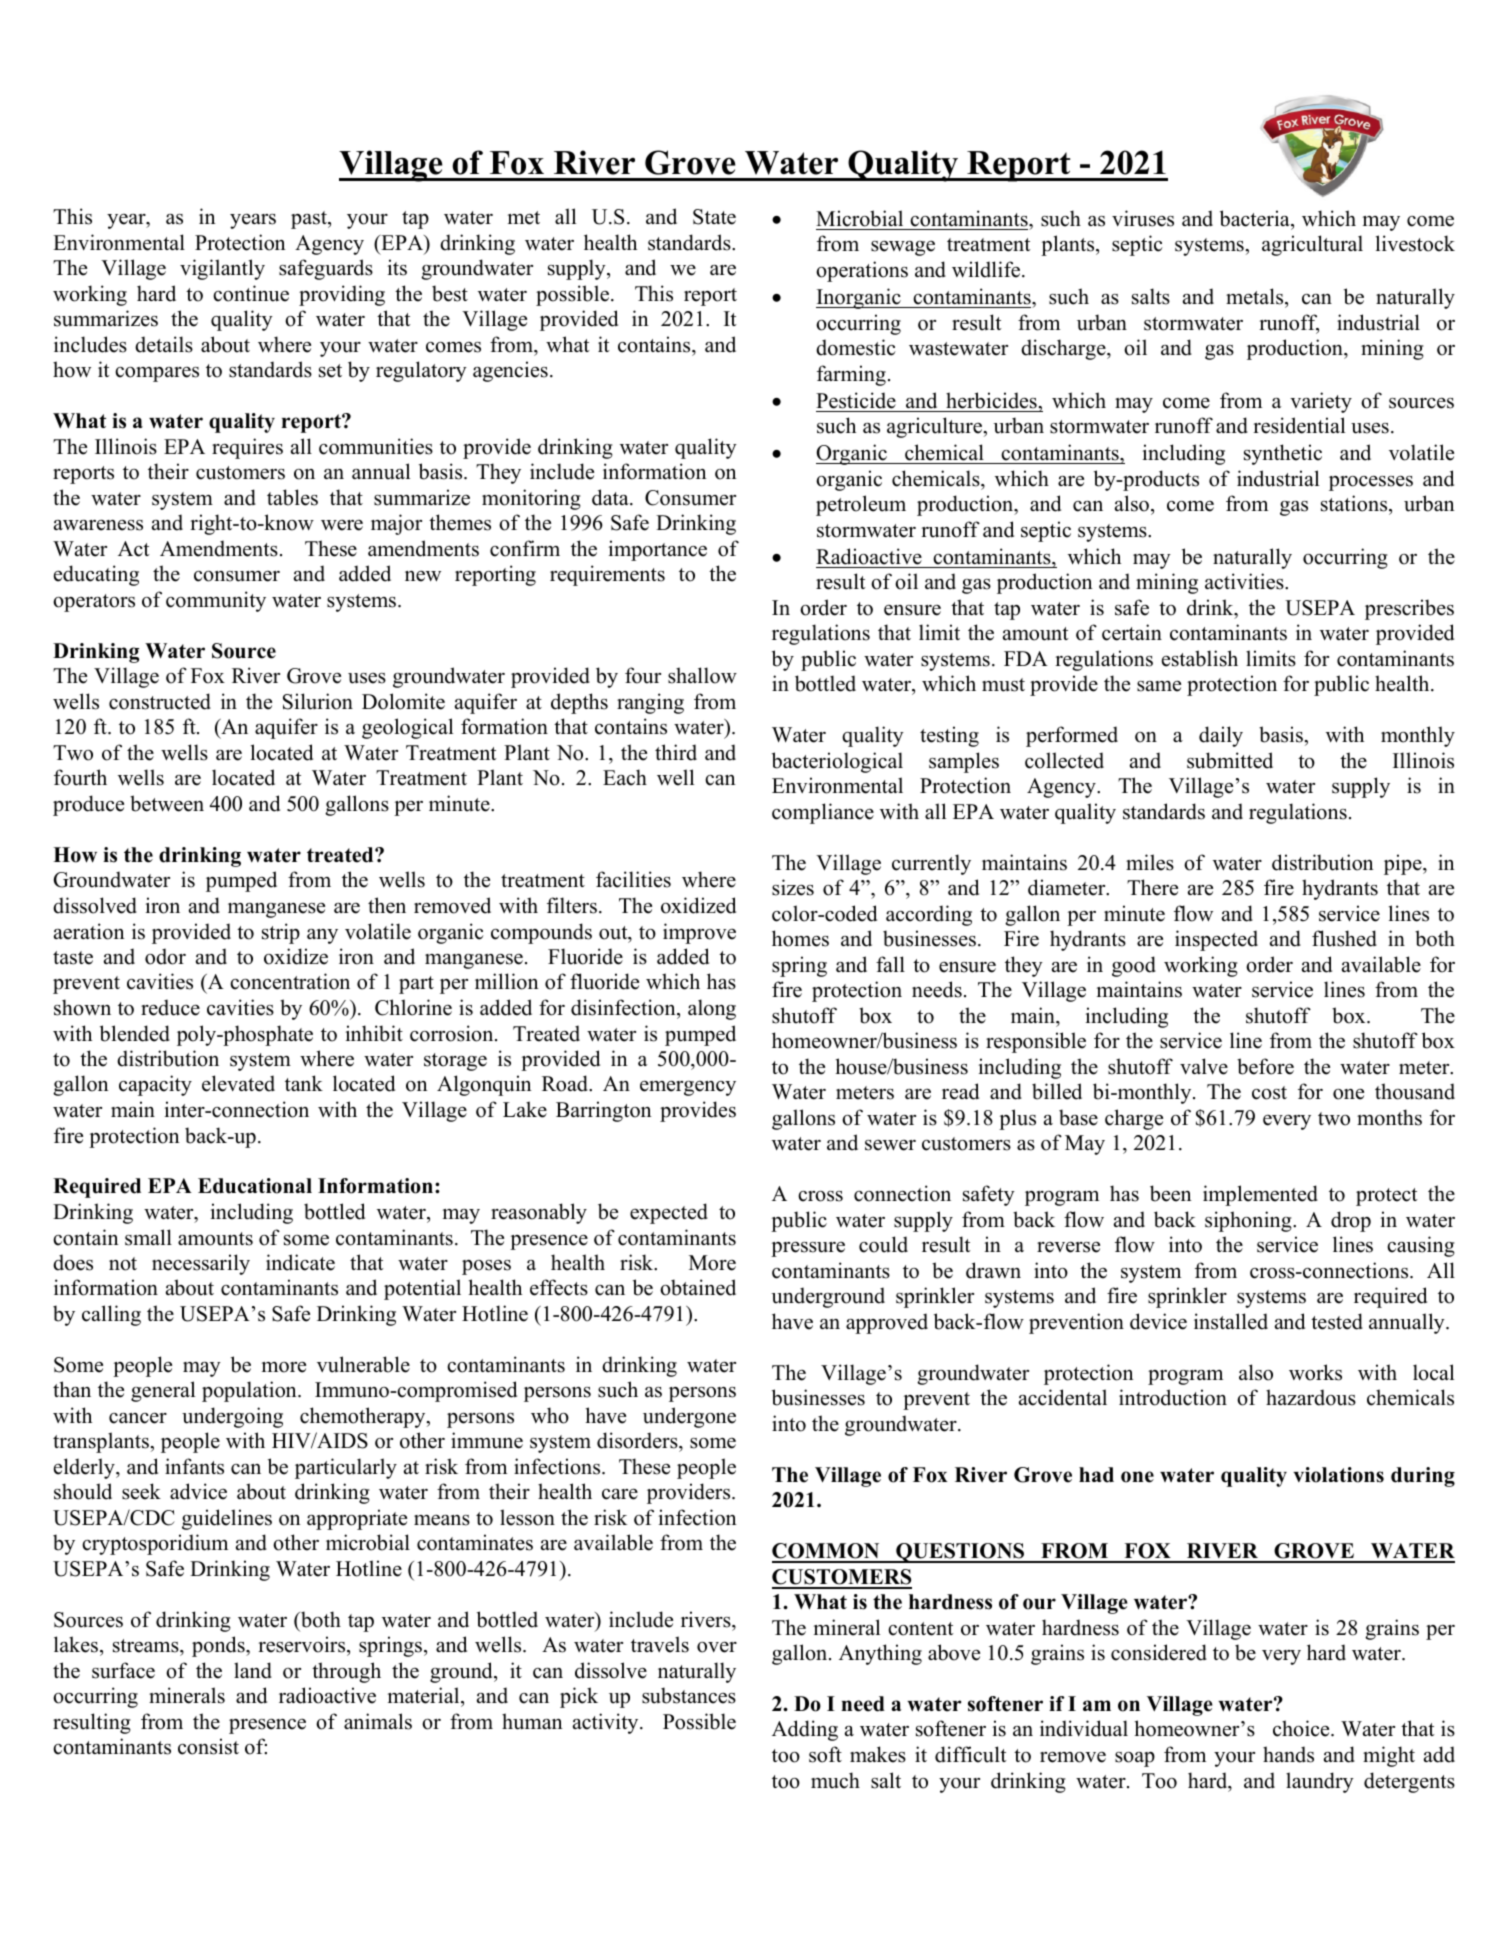 The image size is (1508, 1951). What do you see at coordinates (1230, 760) in the page?
I see `submitted` at bounding box center [1230, 760].
